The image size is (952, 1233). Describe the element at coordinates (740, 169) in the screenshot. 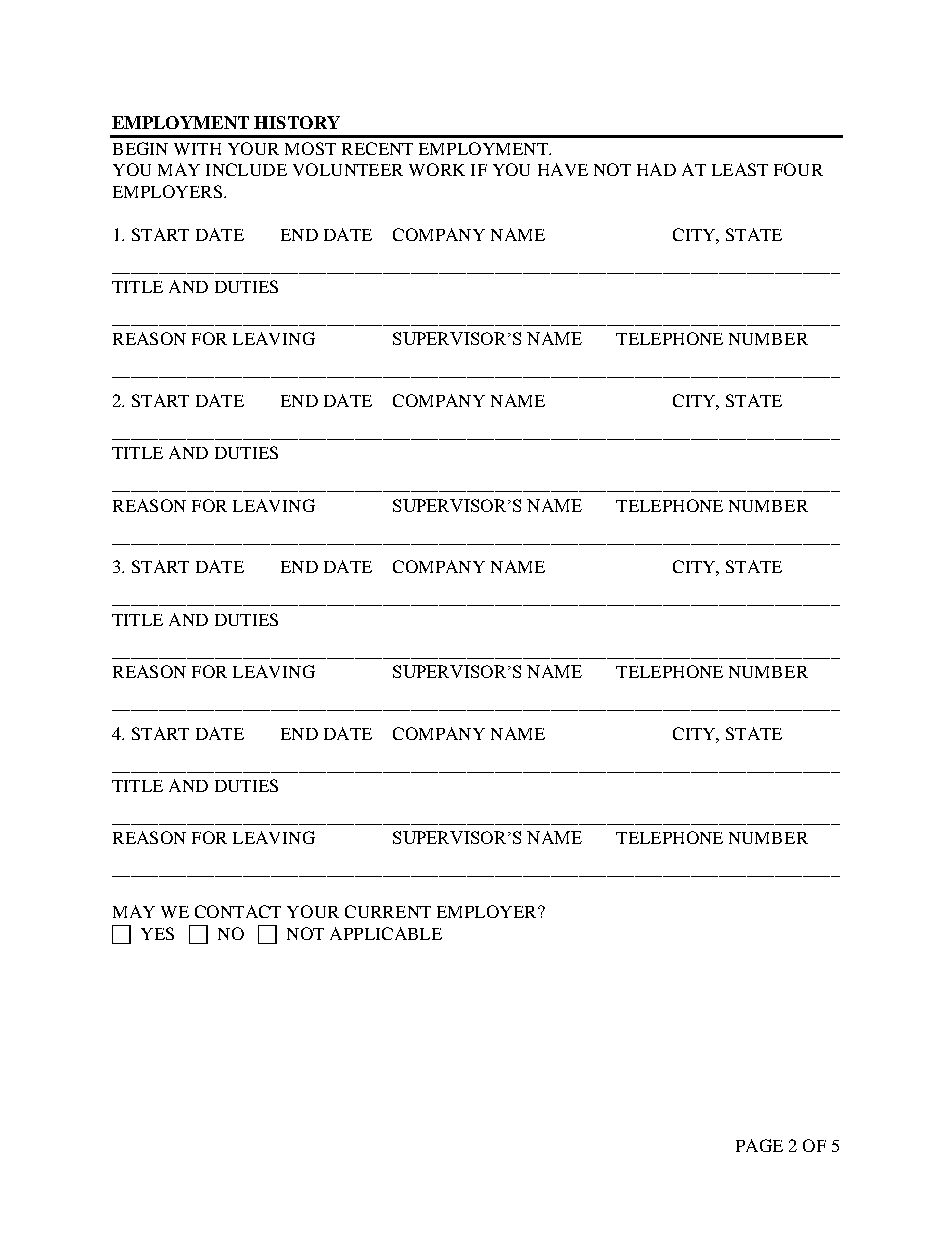

I see `LEAST` at that location.
